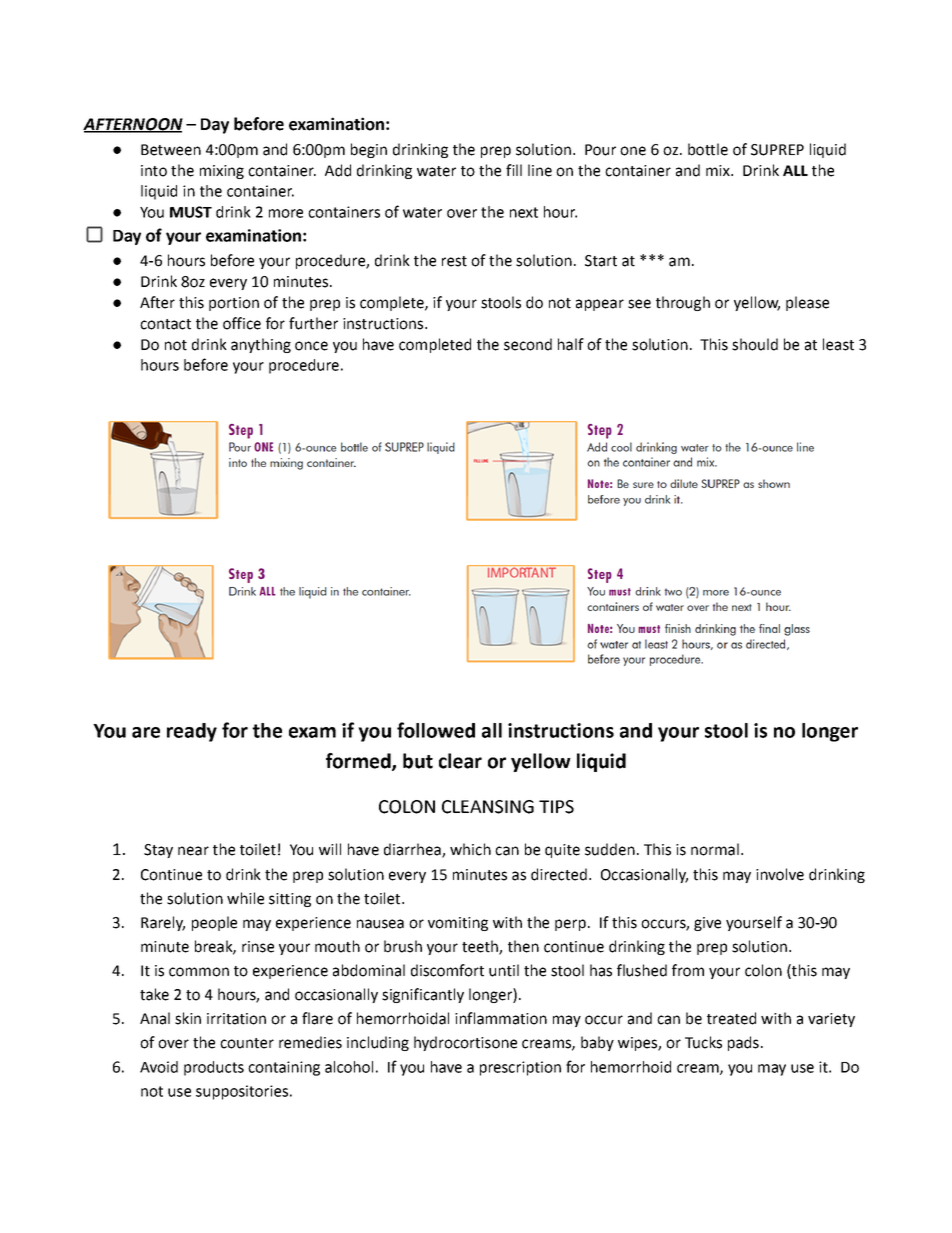 Image resolution: width=952 pixels, height=1233 pixels. I want to click on ready, so click(192, 732).
